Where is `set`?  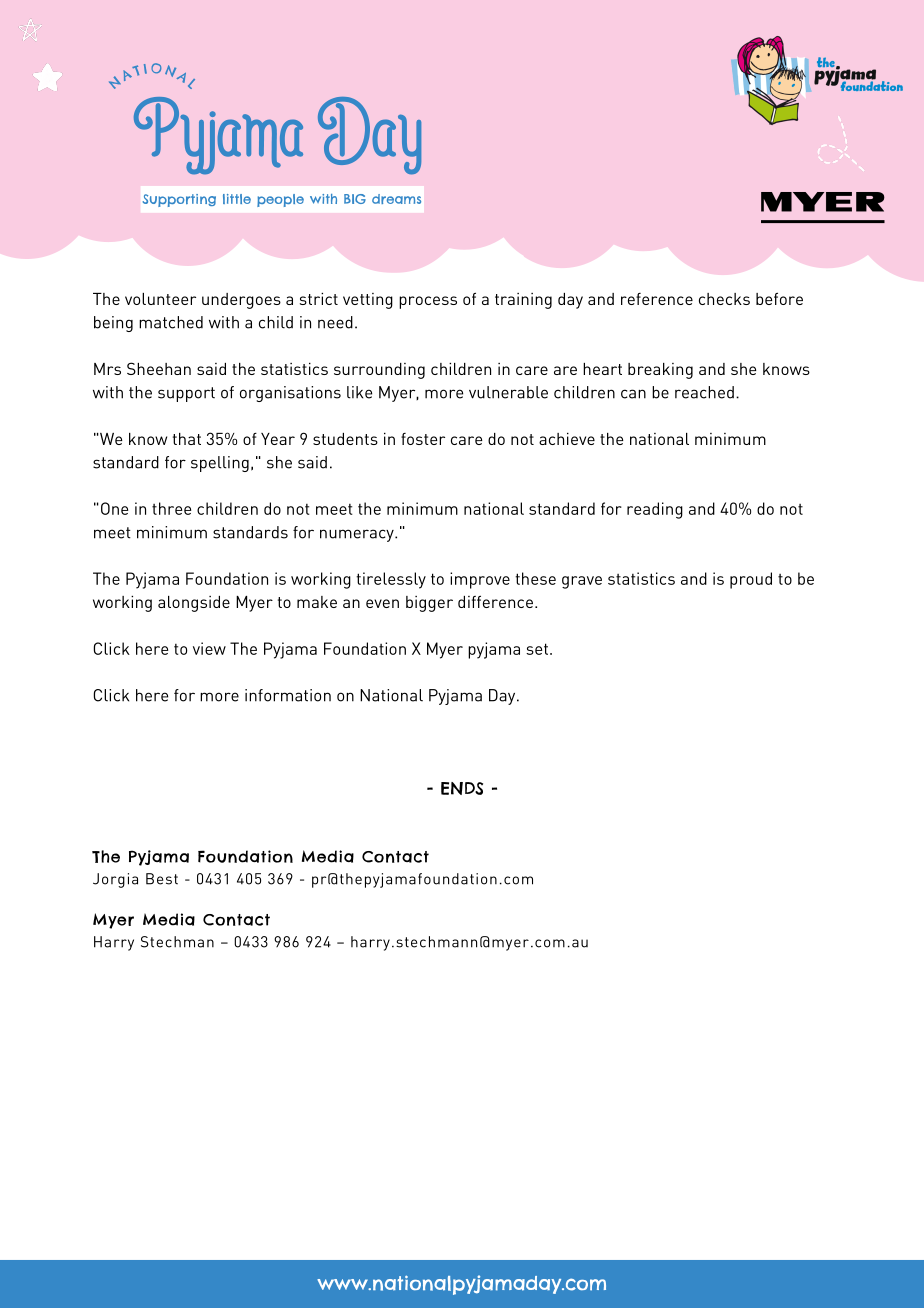 set is located at coordinates (537, 649).
